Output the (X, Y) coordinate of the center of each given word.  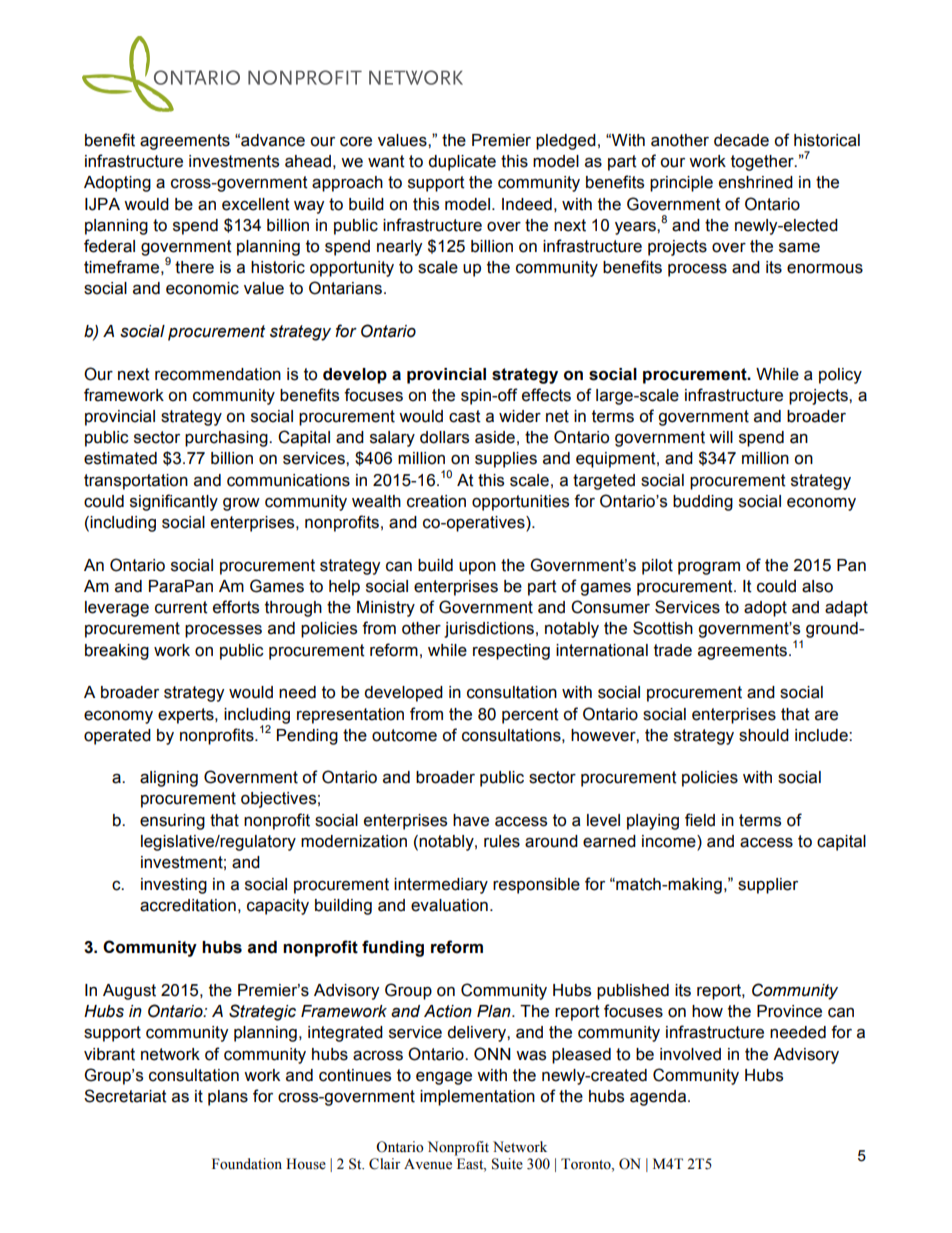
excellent (256, 204)
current (181, 607)
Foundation (247, 1164)
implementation (477, 1098)
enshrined (756, 182)
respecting (511, 652)
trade (673, 650)
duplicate (462, 163)
